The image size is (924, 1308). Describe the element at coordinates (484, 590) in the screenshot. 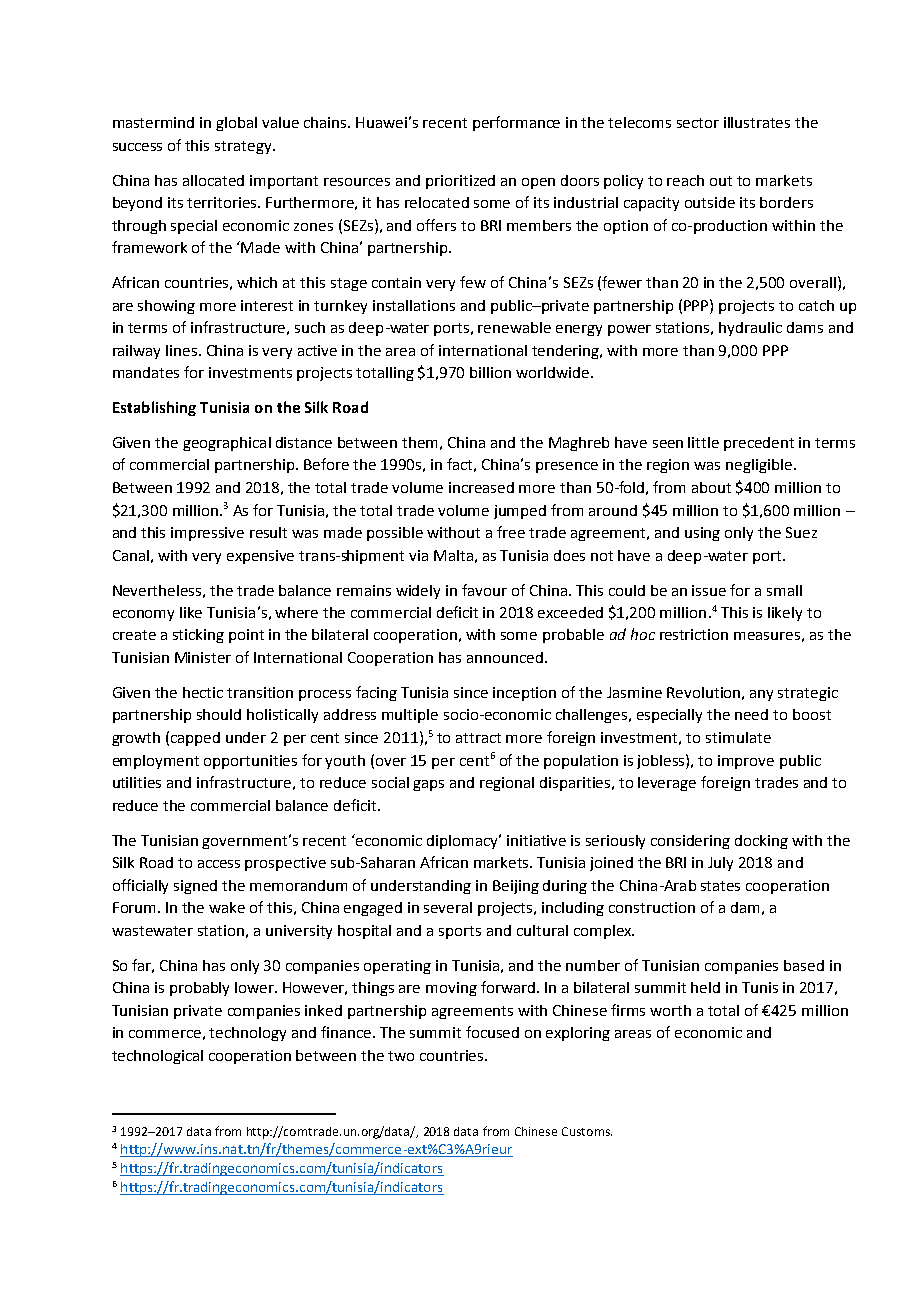

I see `favour` at that location.
